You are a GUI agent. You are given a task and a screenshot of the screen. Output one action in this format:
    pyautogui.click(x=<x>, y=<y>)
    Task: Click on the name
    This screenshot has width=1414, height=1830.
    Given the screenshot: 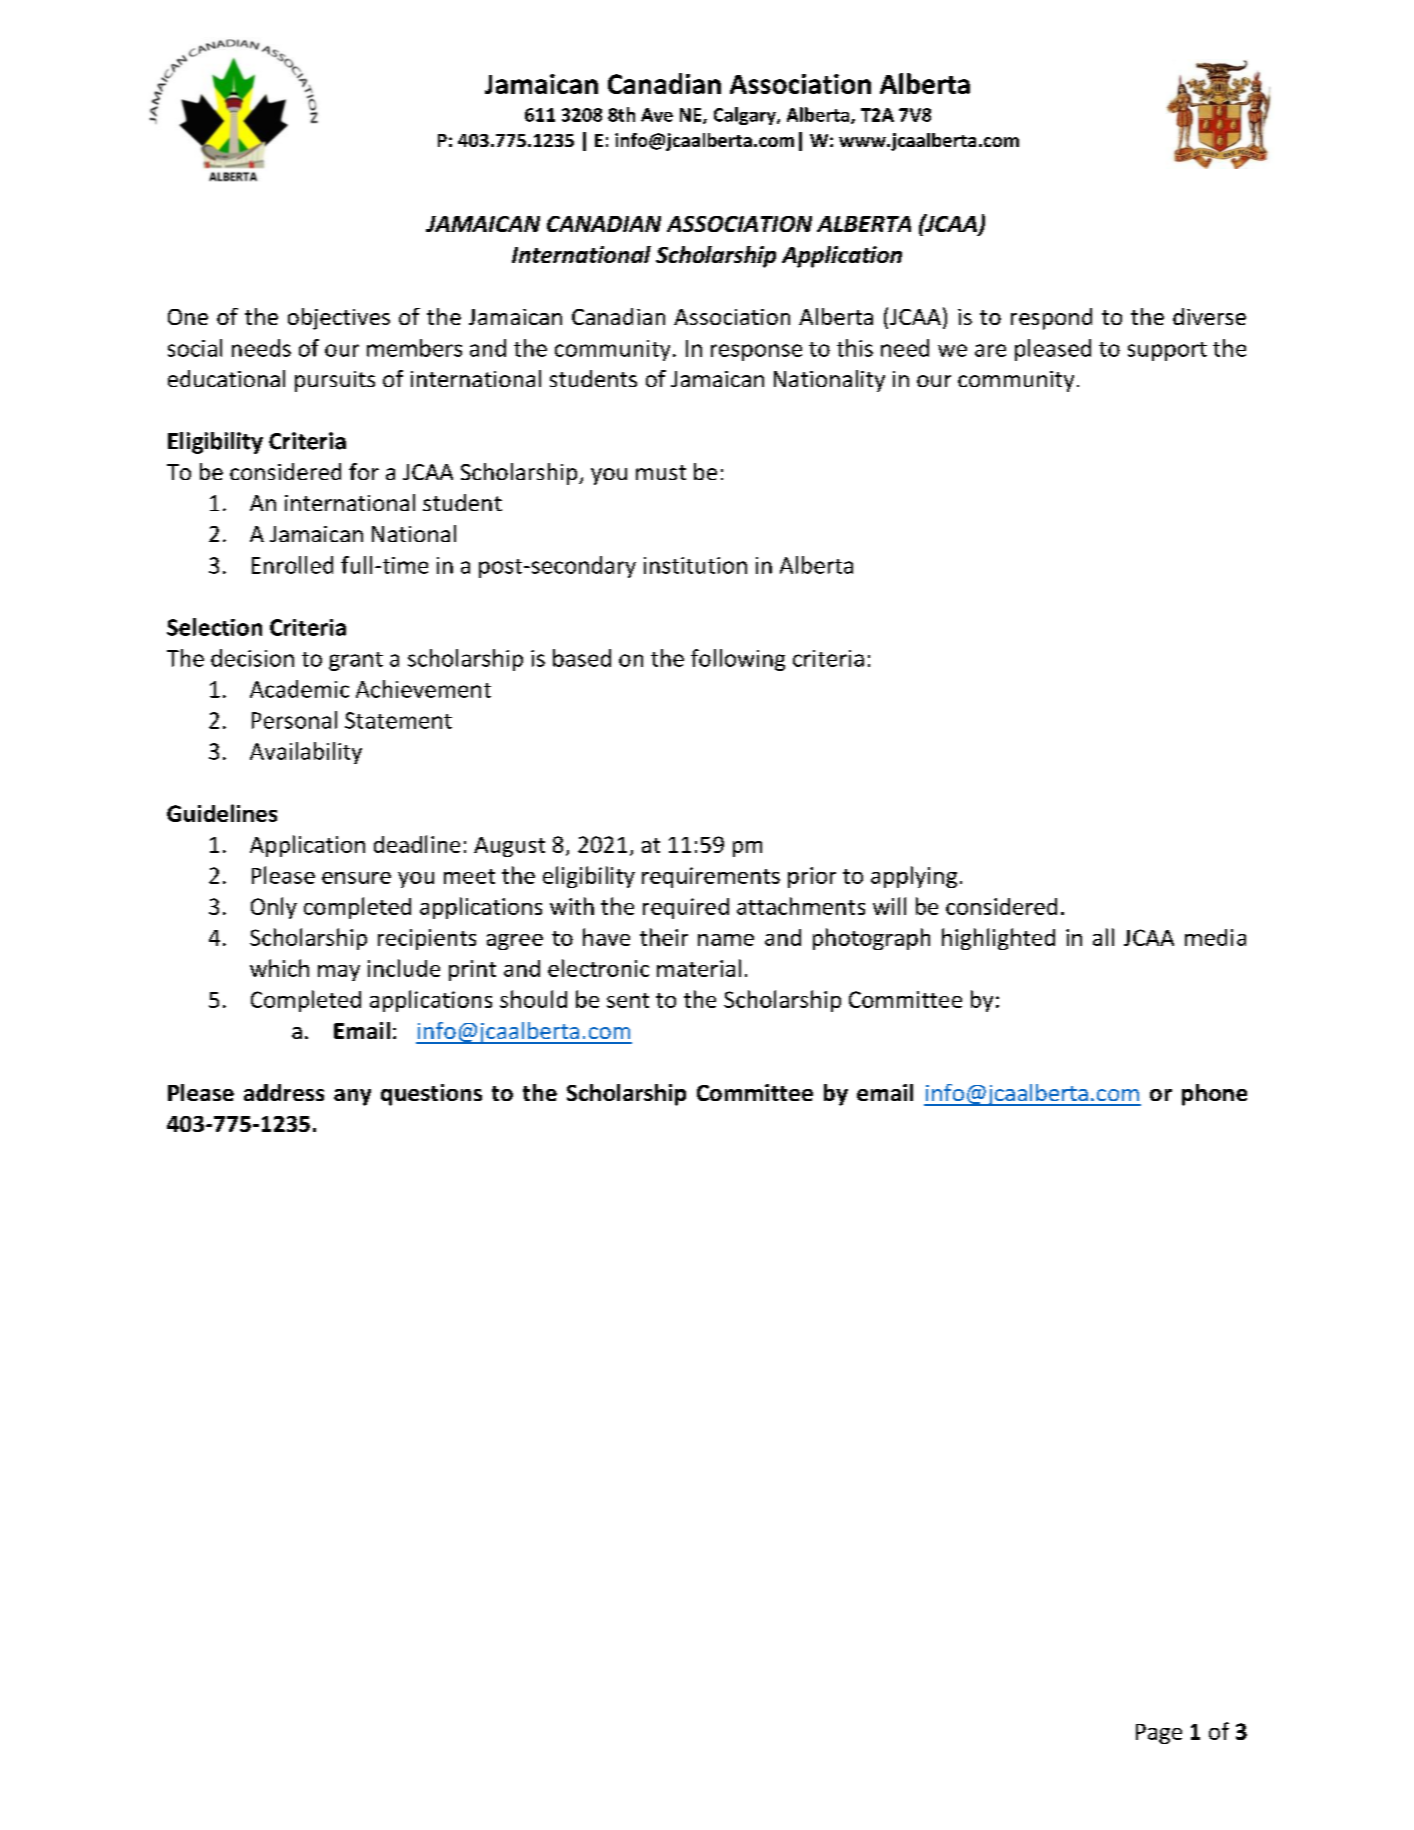 What is the action you would take?
    pyautogui.click(x=726, y=940)
